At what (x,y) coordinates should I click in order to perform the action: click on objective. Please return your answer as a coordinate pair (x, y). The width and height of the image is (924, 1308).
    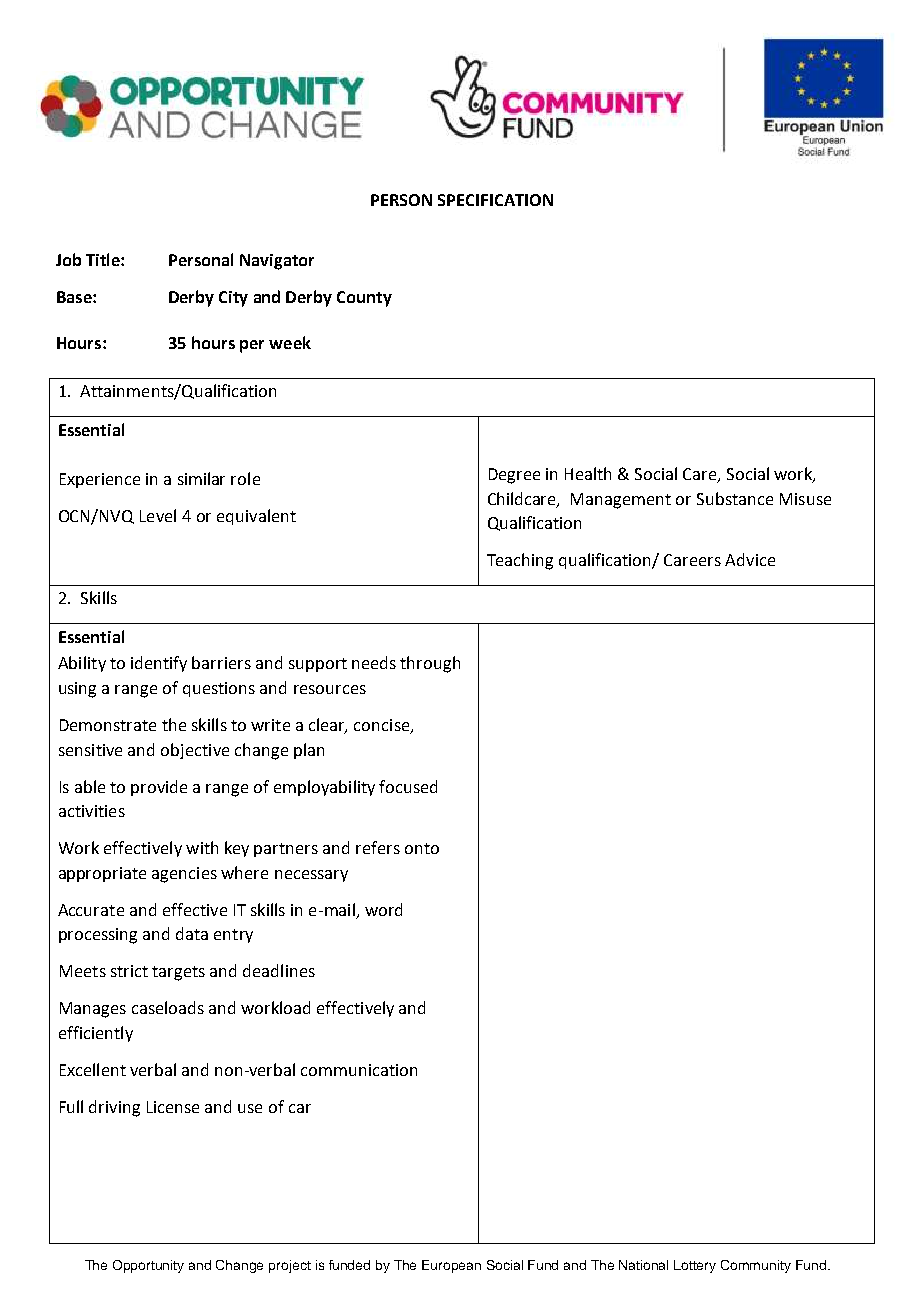
    Looking at the image, I should click on (195, 751).
